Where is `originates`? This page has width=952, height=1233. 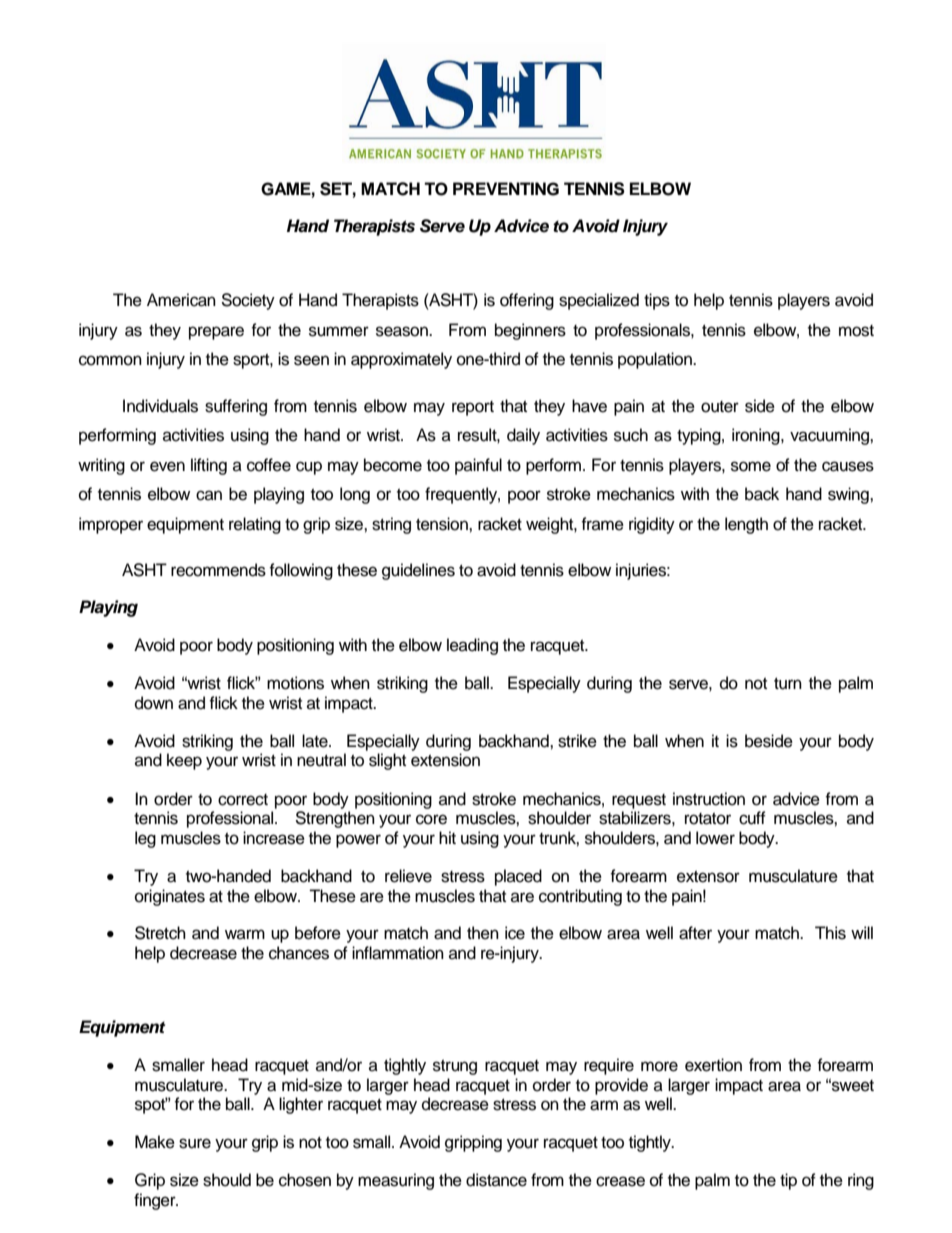 originates is located at coordinates (170, 897).
